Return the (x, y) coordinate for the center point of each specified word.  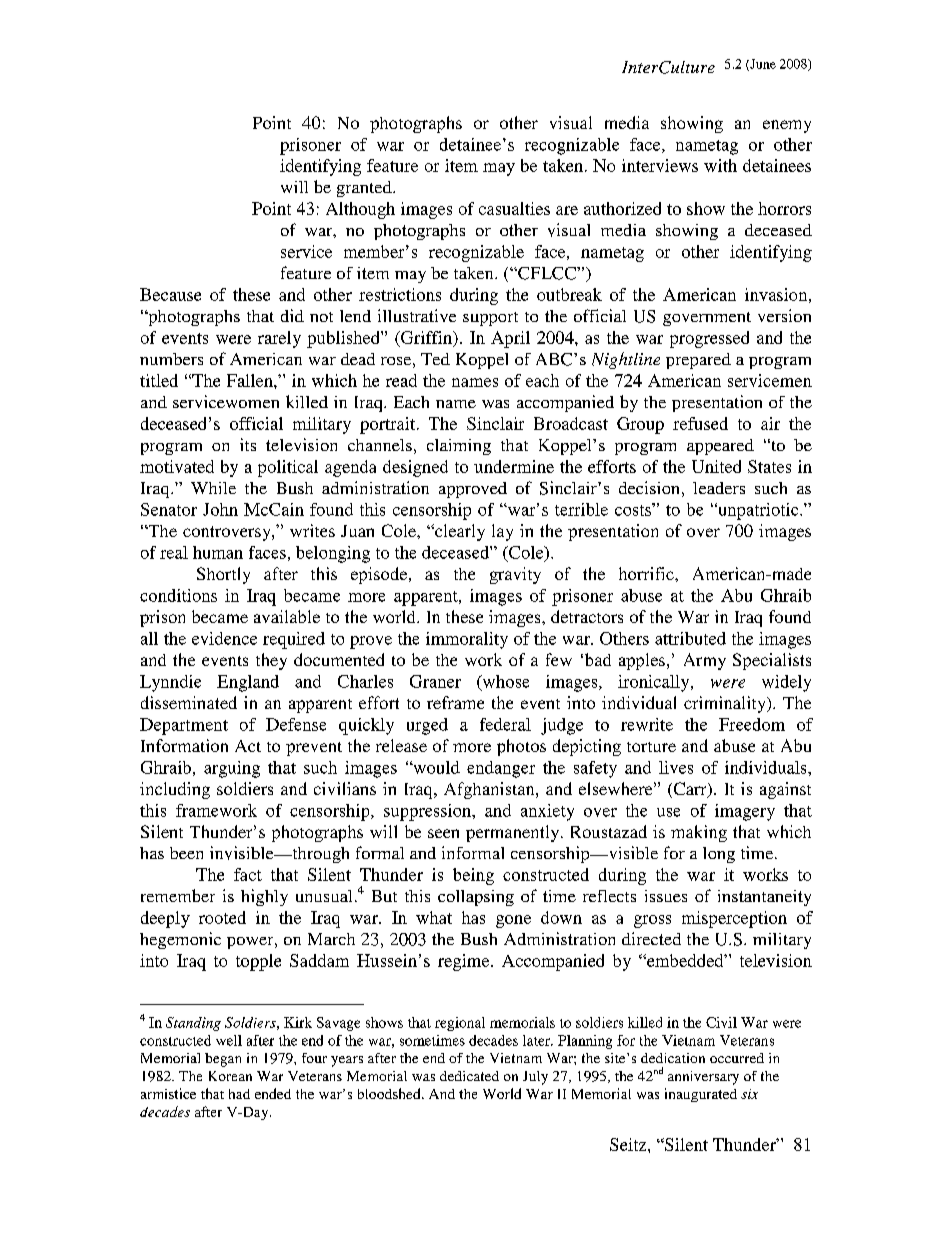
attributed (690, 638)
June (762, 65)
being (473, 876)
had (239, 1094)
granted (365, 189)
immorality (467, 640)
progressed (709, 339)
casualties (514, 208)
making (699, 833)
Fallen (251, 380)
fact (248, 874)
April (510, 339)
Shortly (223, 575)
